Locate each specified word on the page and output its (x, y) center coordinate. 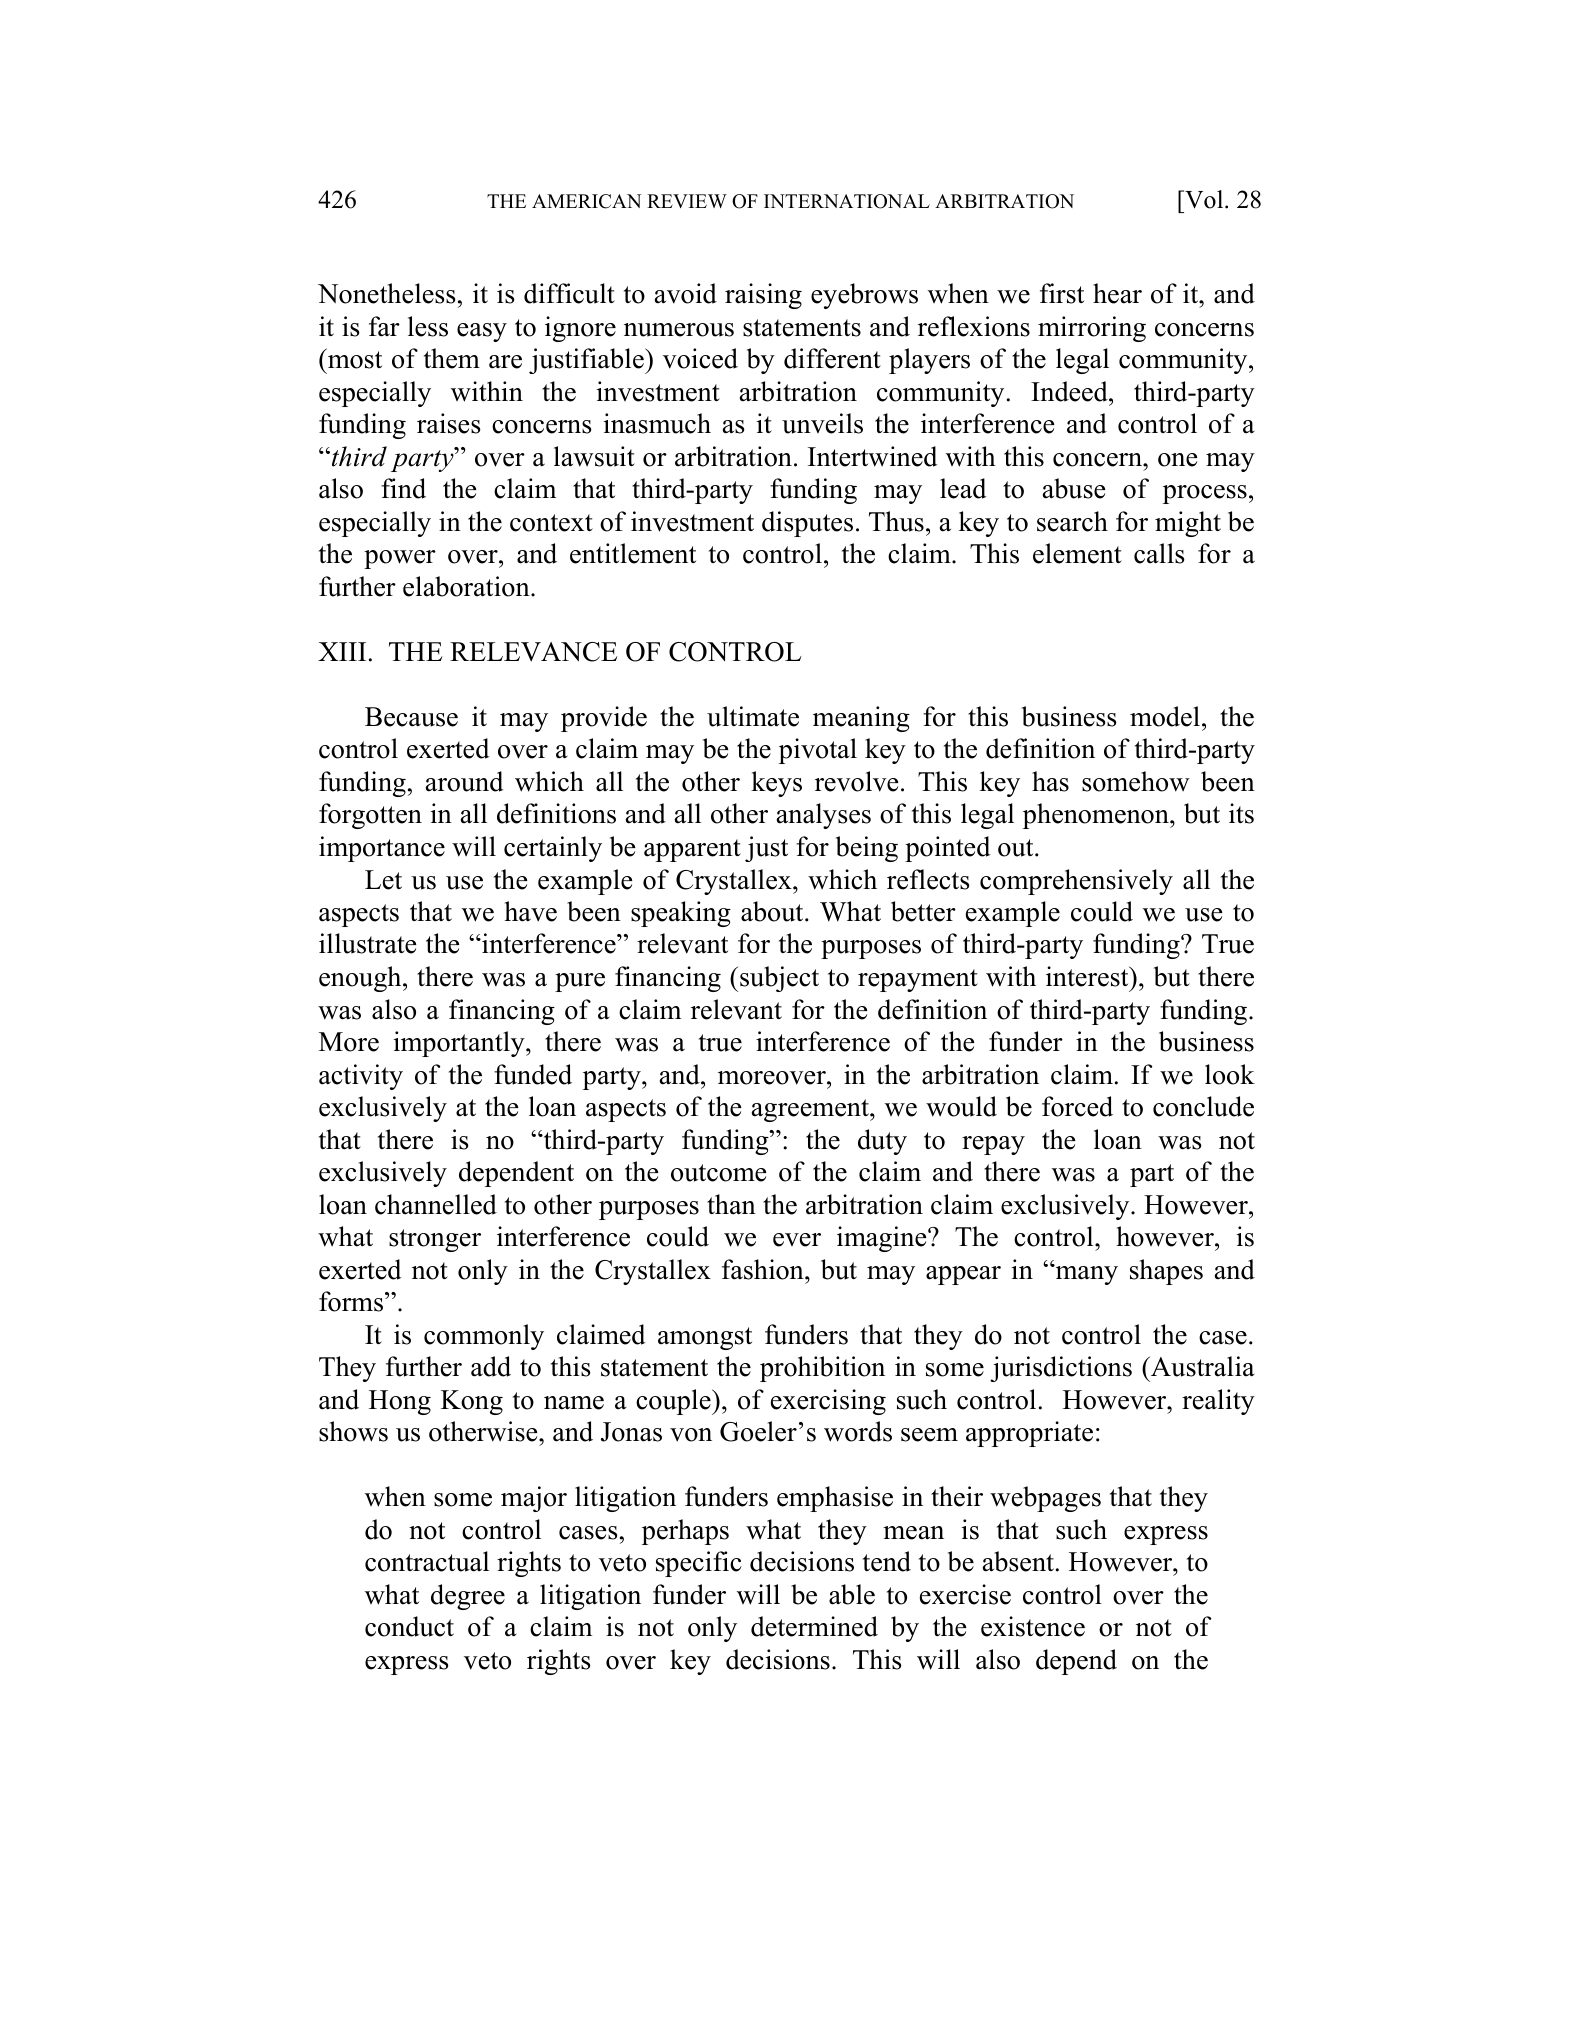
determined (814, 1626)
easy (482, 332)
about (773, 911)
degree (468, 1597)
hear (1117, 293)
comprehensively (1076, 882)
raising (763, 296)
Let (383, 880)
